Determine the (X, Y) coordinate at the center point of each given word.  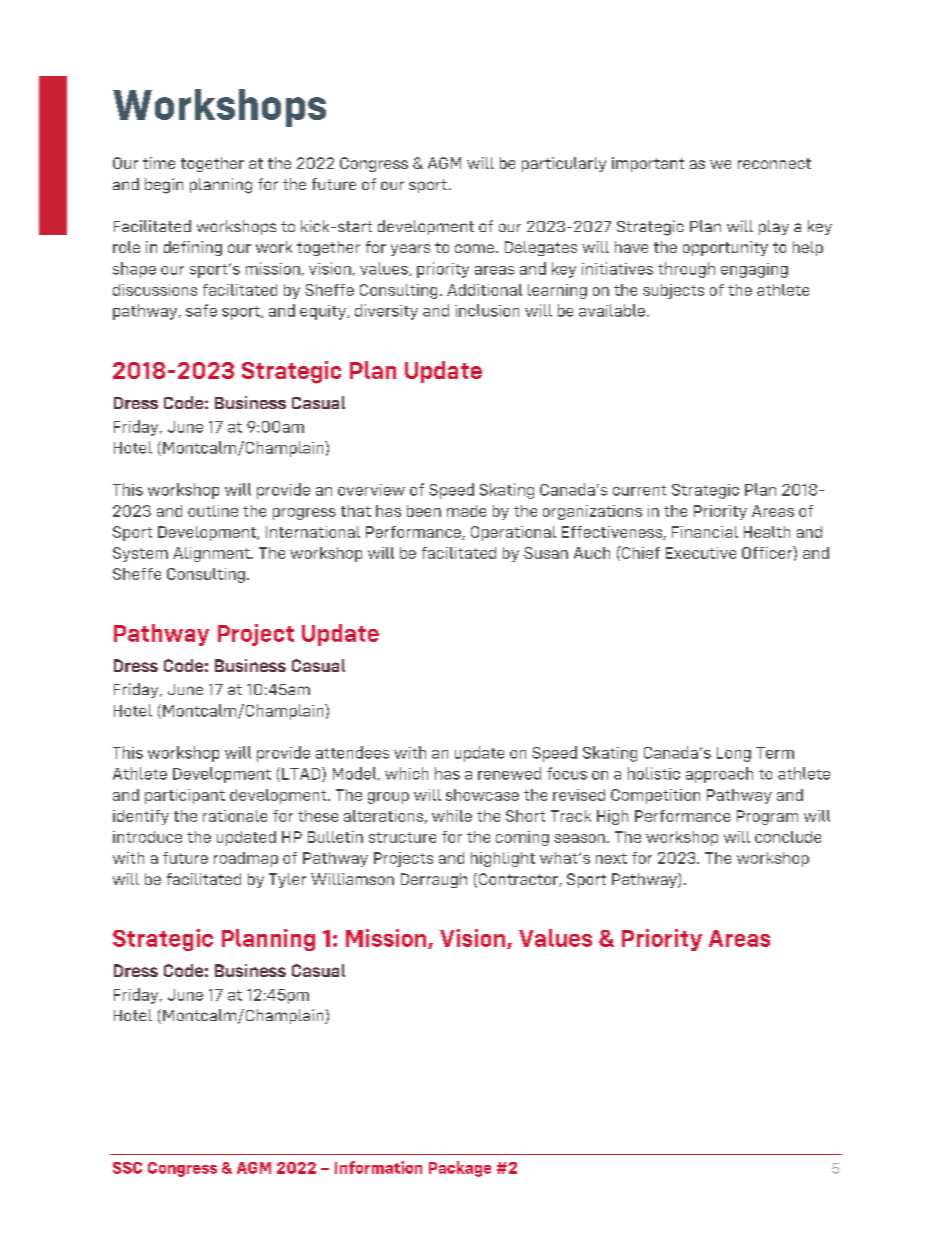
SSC (127, 1168)
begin (164, 186)
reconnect (774, 163)
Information (378, 1167)
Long (734, 754)
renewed (509, 773)
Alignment (212, 554)
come (474, 248)
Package (460, 1169)
